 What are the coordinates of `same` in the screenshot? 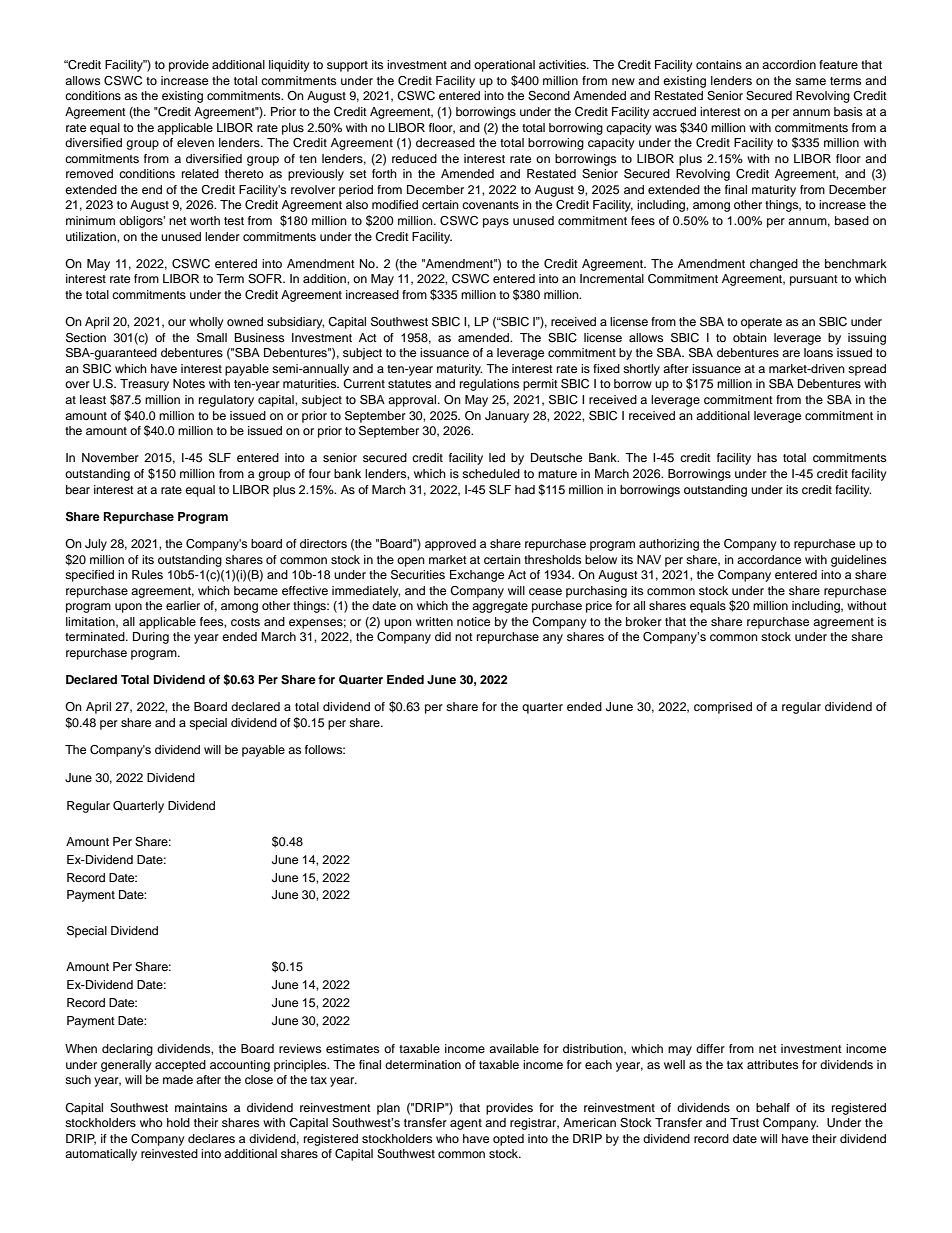 It's located at (810, 81).
